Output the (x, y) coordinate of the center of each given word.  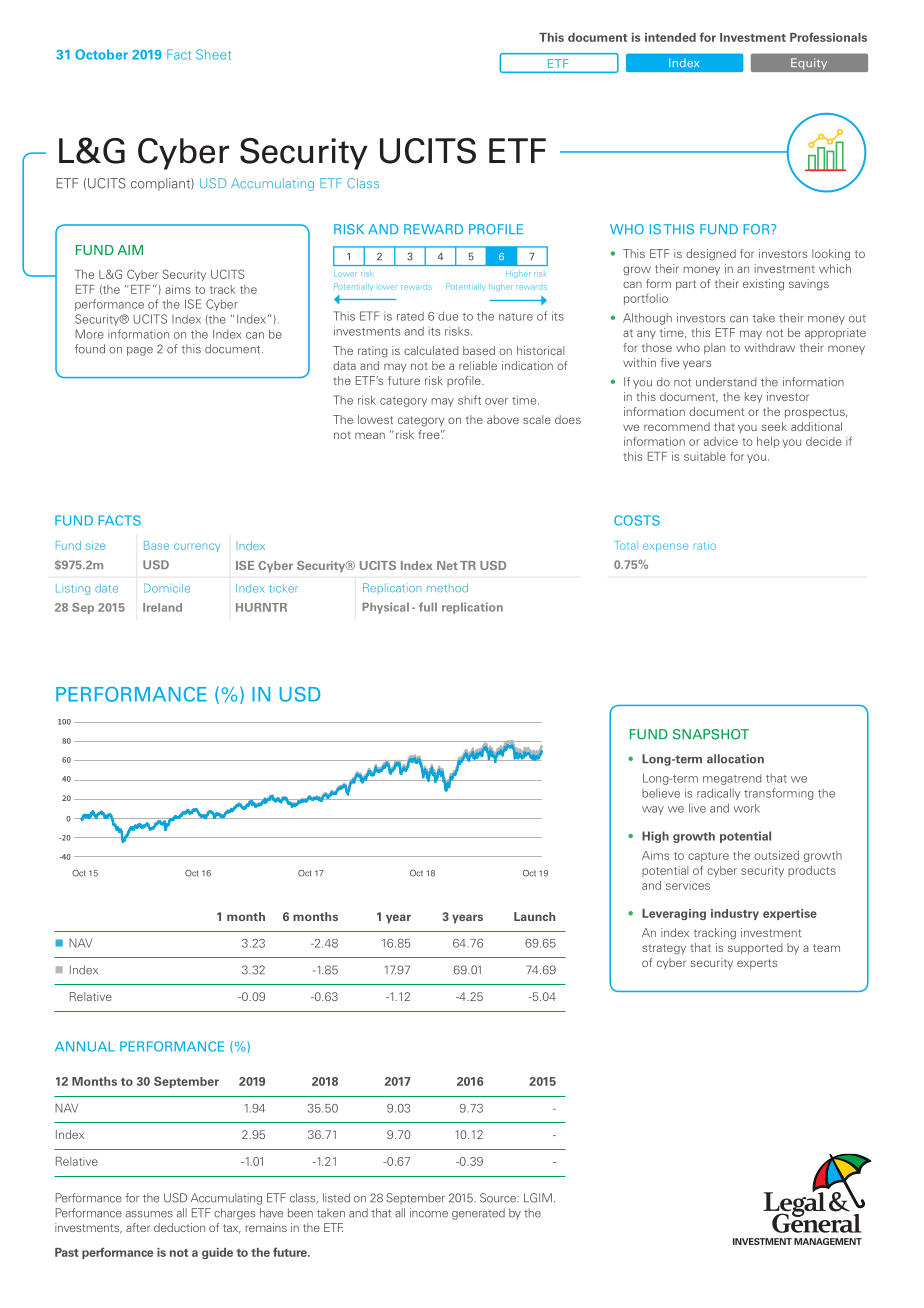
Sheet (213, 54)
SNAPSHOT (711, 734)
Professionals (828, 37)
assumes (149, 1214)
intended (670, 37)
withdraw (769, 347)
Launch (534, 916)
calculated (431, 350)
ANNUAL (85, 1046)
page (140, 351)
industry (735, 914)
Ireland (162, 607)
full (428, 607)
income (429, 1213)
